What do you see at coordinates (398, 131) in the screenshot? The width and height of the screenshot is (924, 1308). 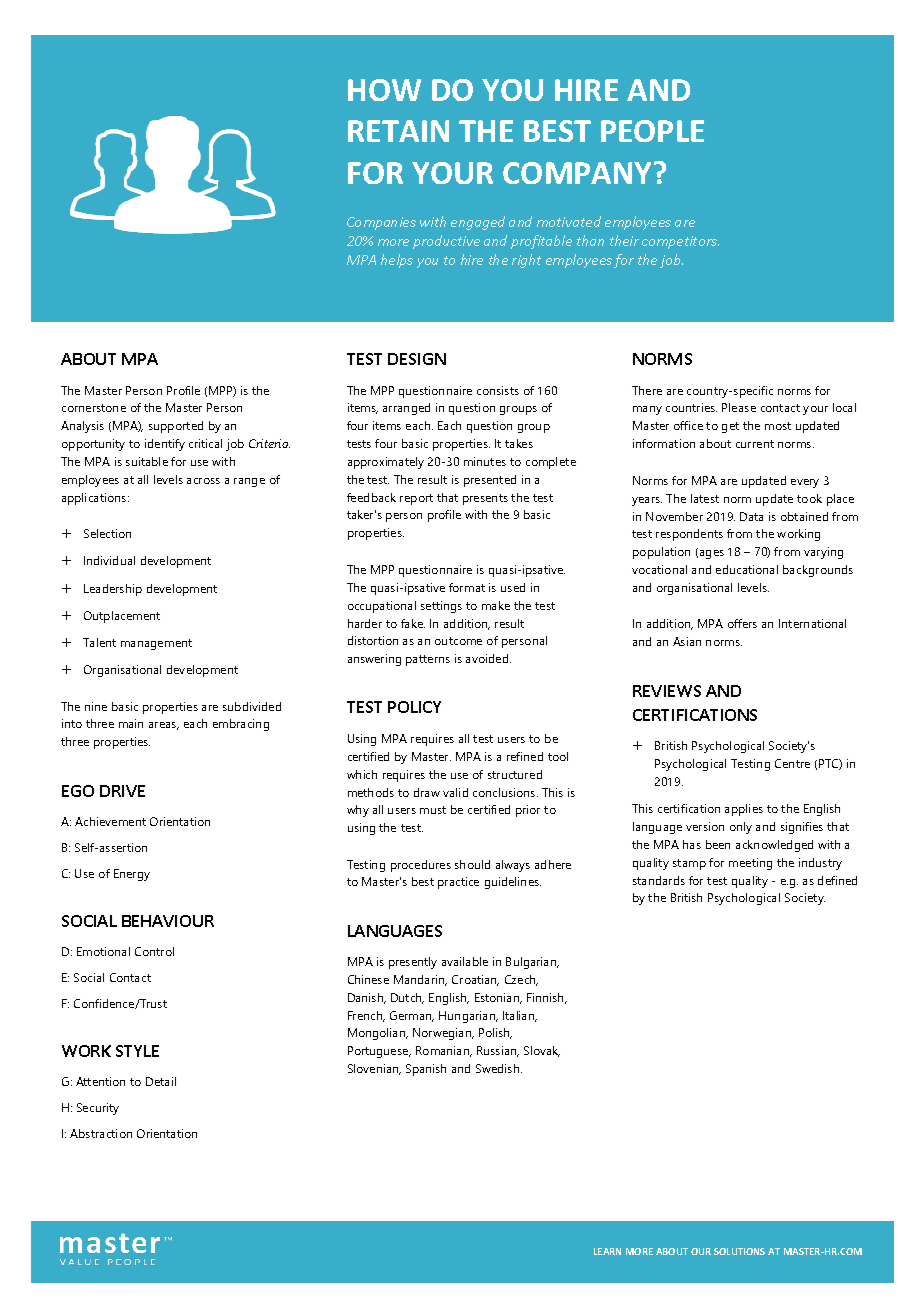 I see `RETAIN` at bounding box center [398, 131].
